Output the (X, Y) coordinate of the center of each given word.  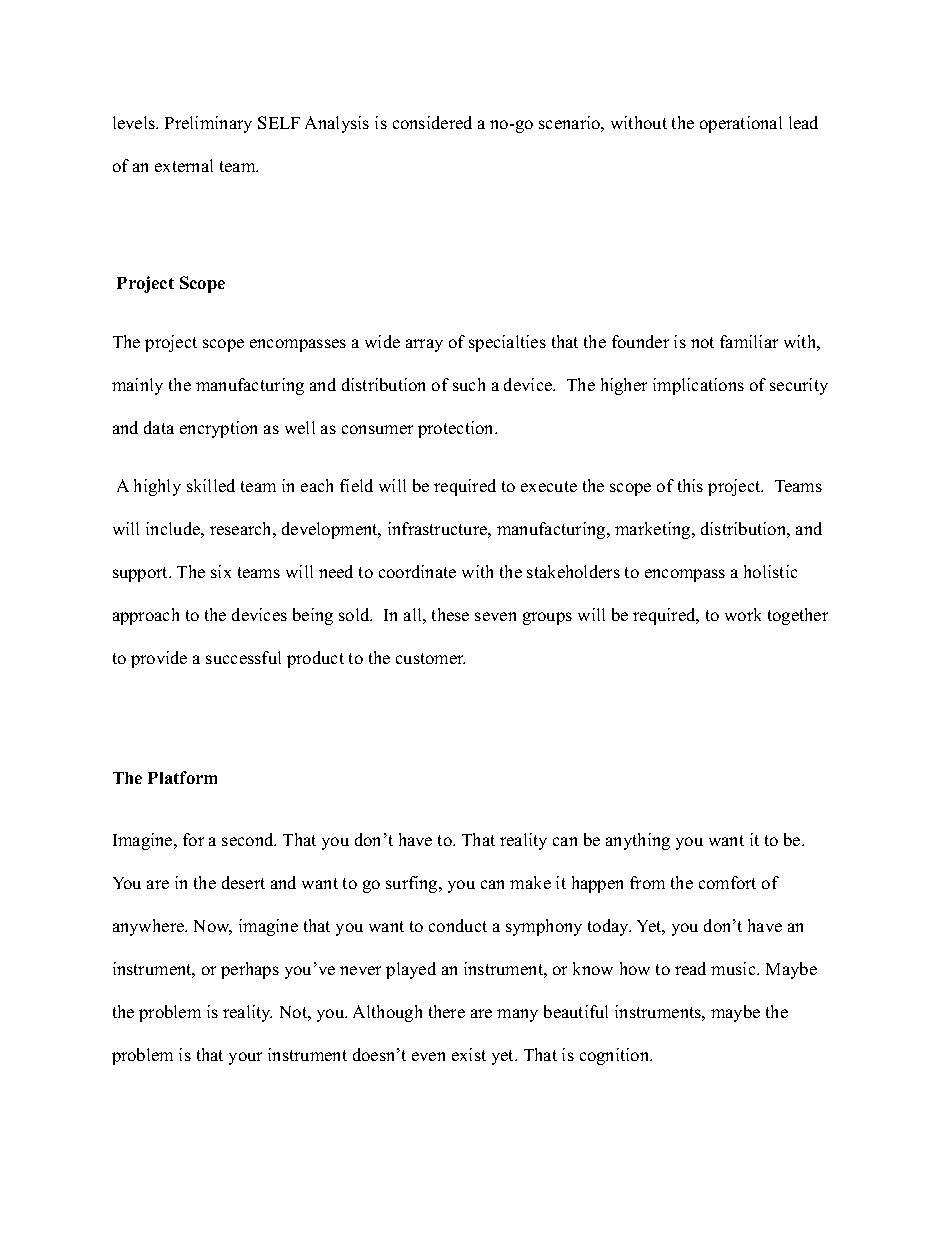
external (184, 165)
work (743, 614)
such (469, 384)
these (450, 614)
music (734, 968)
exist (469, 1054)
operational (741, 124)
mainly (137, 386)
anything (638, 841)
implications (698, 386)
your (245, 1058)
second (249, 839)
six (221, 571)
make (530, 882)
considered (432, 122)
